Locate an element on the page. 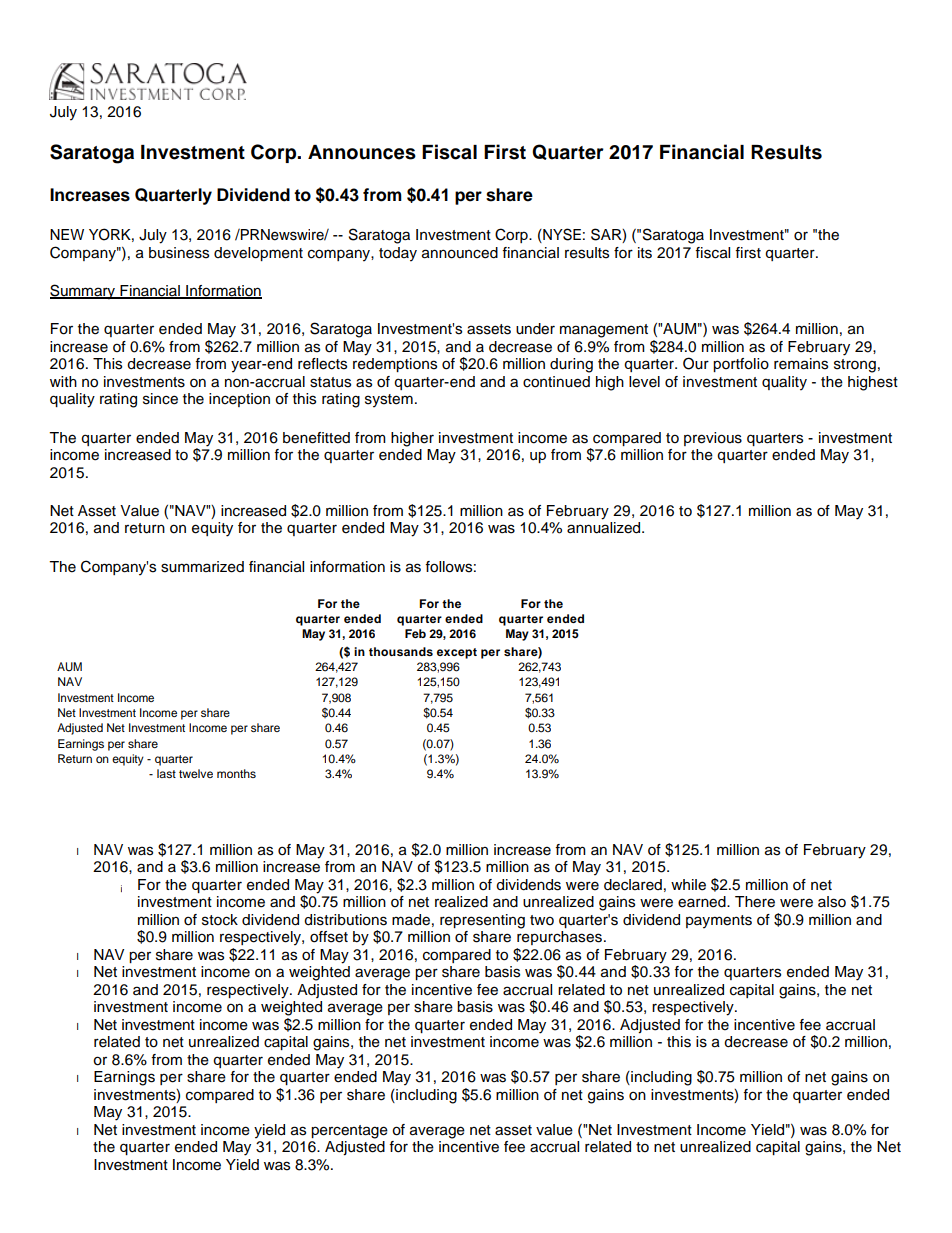  annualized is located at coordinates (605, 528).
